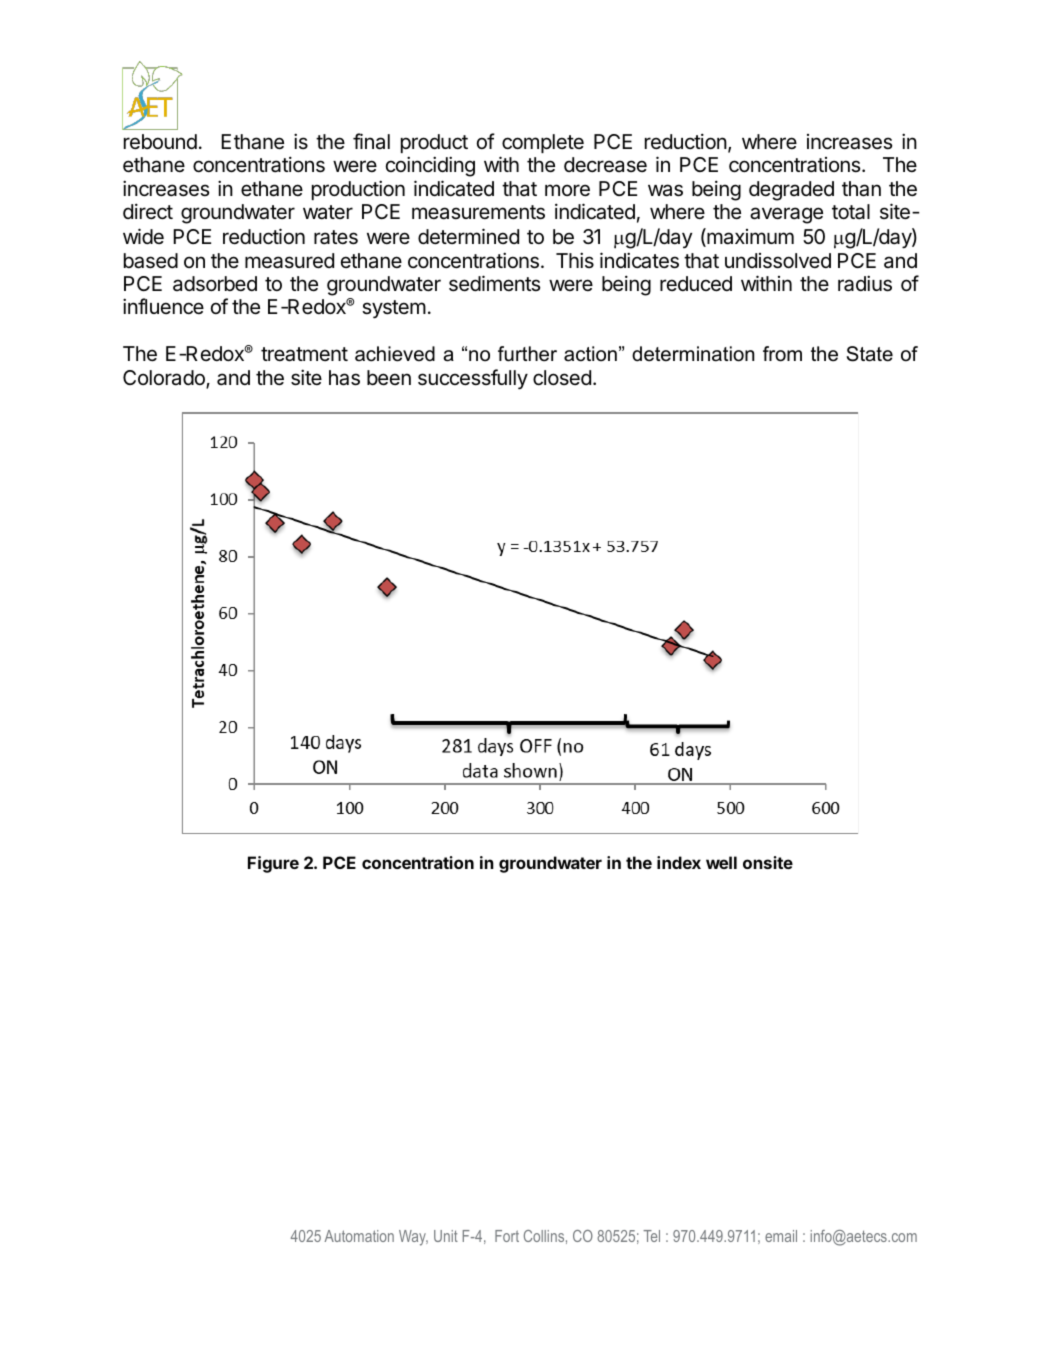 The height and width of the screenshot is (1346, 1040). Describe the element at coordinates (791, 191) in the screenshot. I see `degraded` at that location.
